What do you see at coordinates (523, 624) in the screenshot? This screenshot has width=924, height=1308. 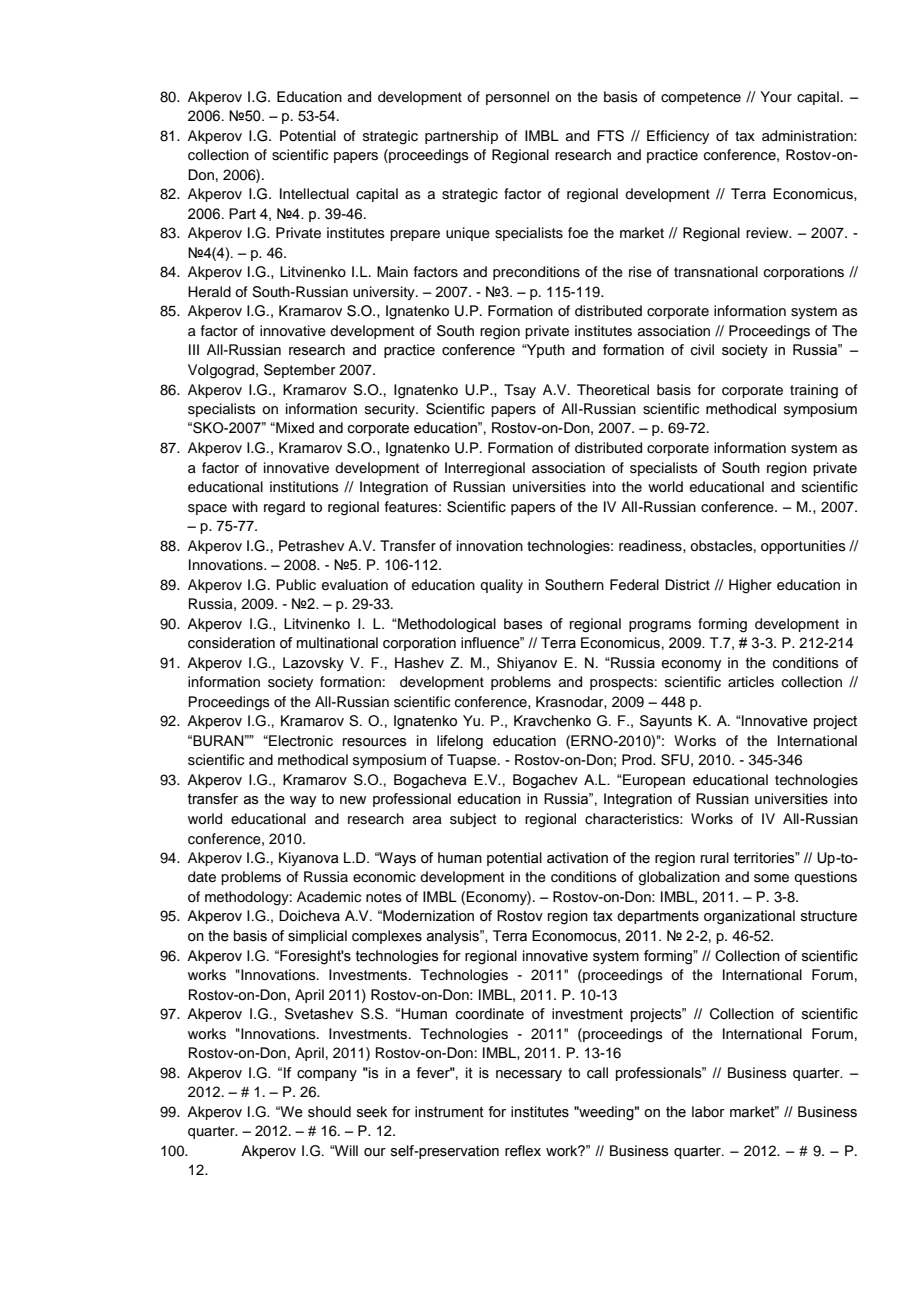 I see `bases` at bounding box center [523, 624].
